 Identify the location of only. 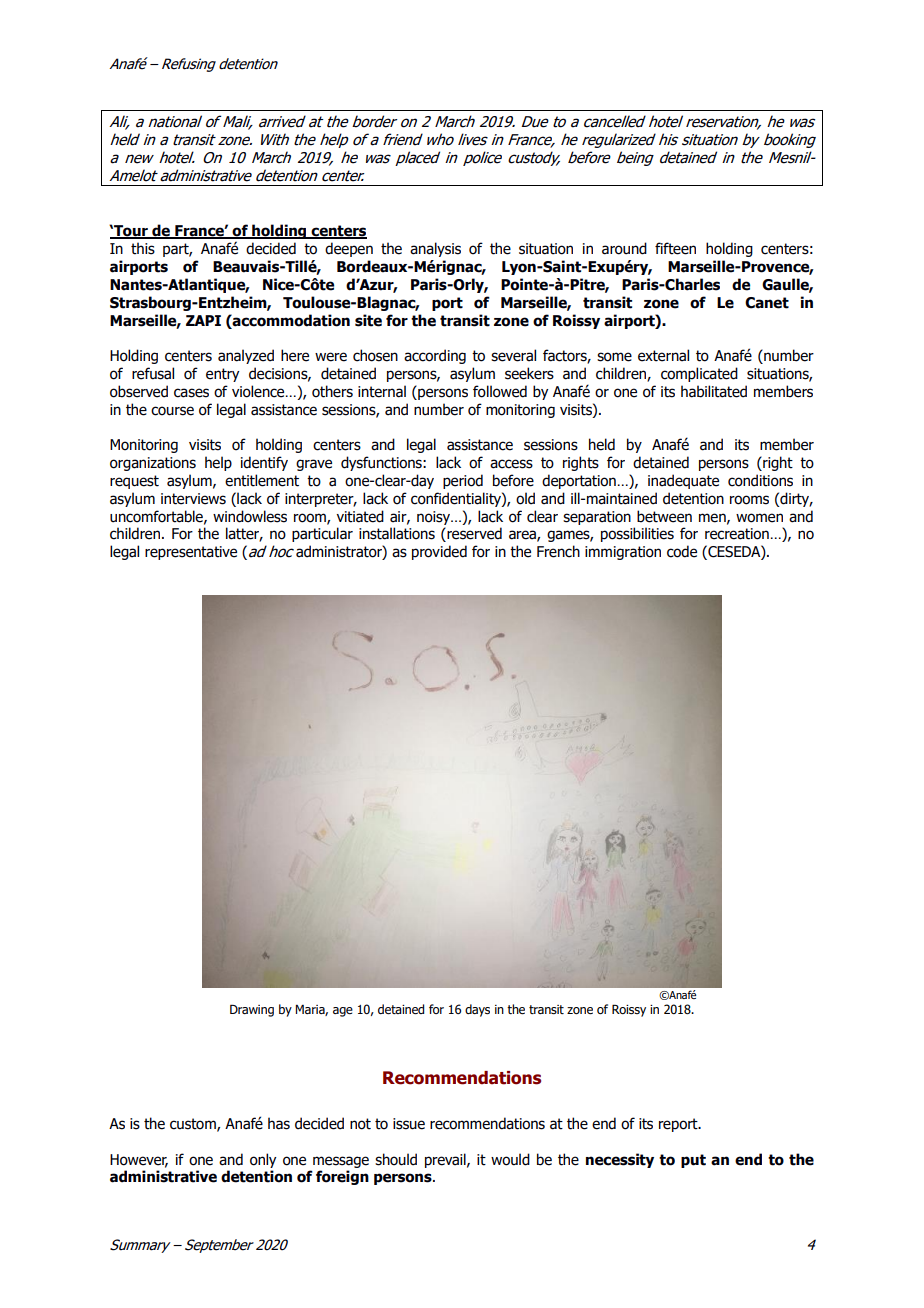
(263, 1160).
